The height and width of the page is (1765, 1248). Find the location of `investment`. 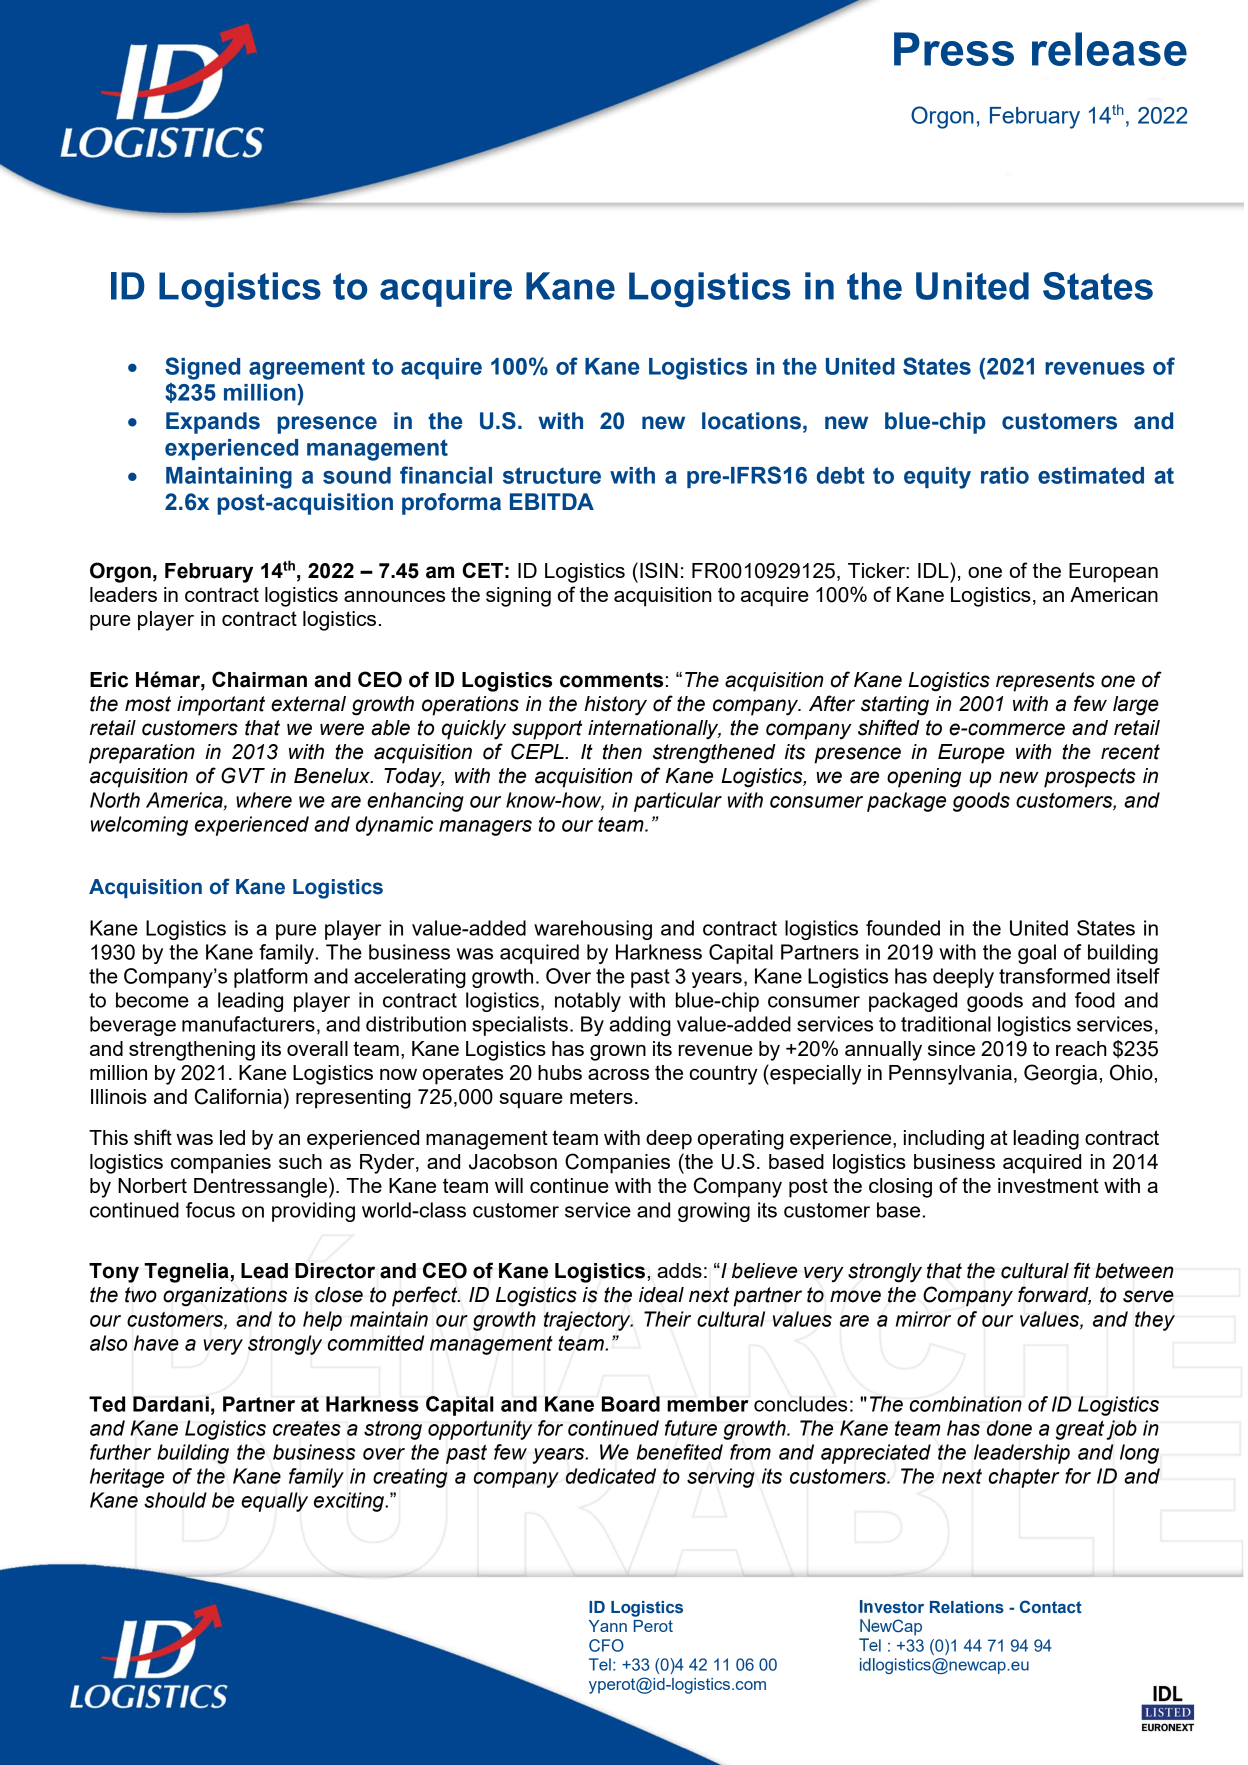

investment is located at coordinates (1048, 1185).
